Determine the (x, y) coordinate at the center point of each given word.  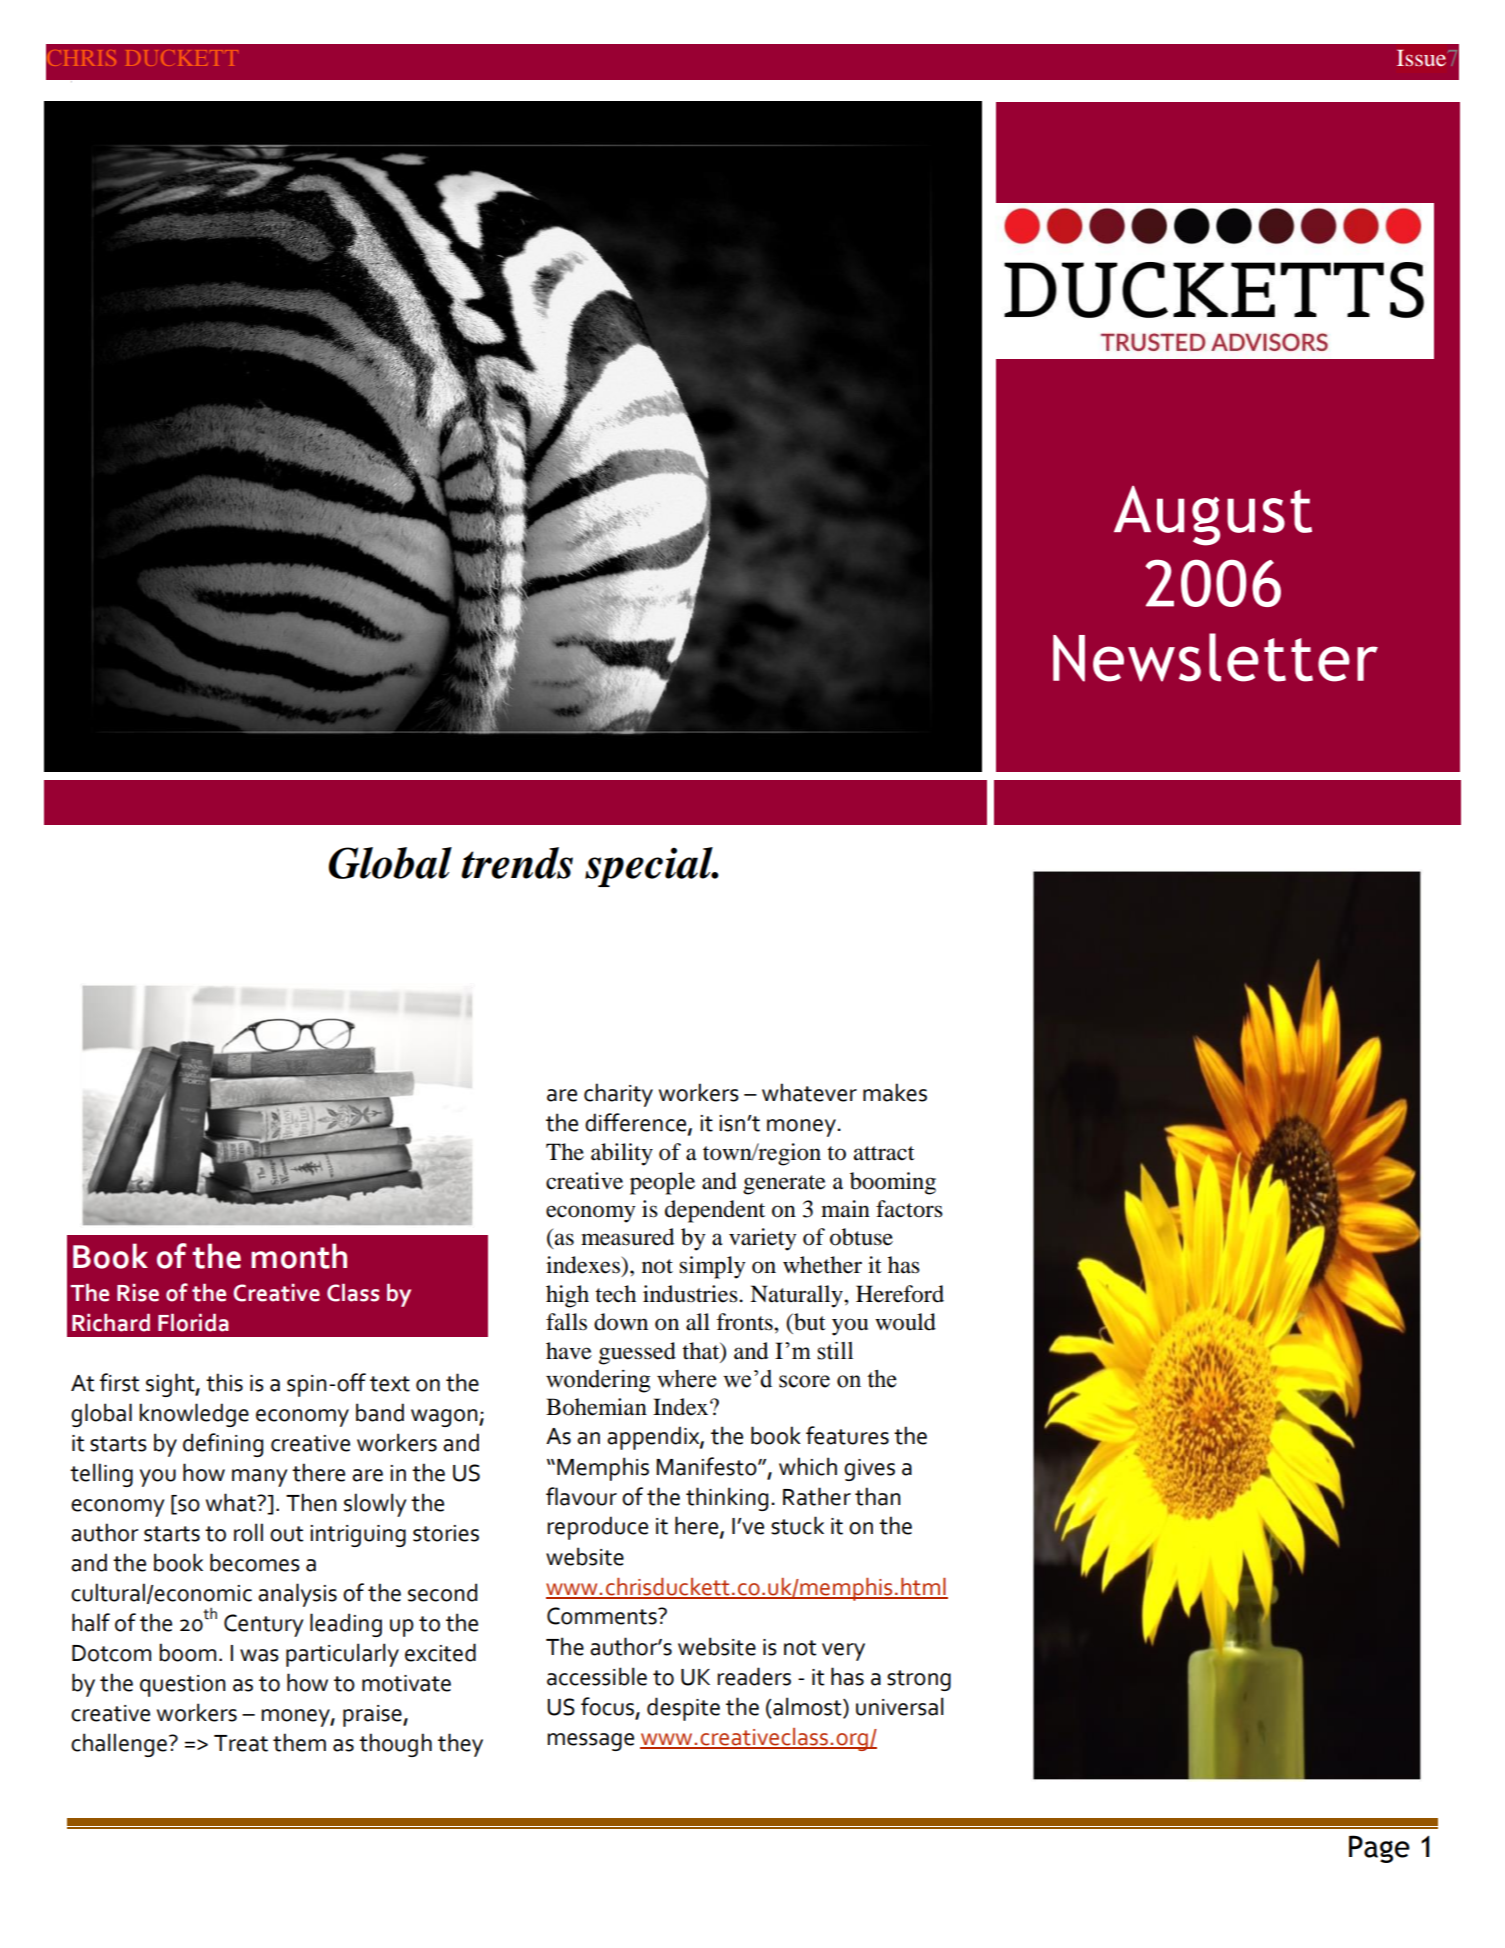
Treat (241, 1743)
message (590, 1742)
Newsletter (1215, 657)
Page (1379, 1849)
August (1213, 516)
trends (517, 863)
